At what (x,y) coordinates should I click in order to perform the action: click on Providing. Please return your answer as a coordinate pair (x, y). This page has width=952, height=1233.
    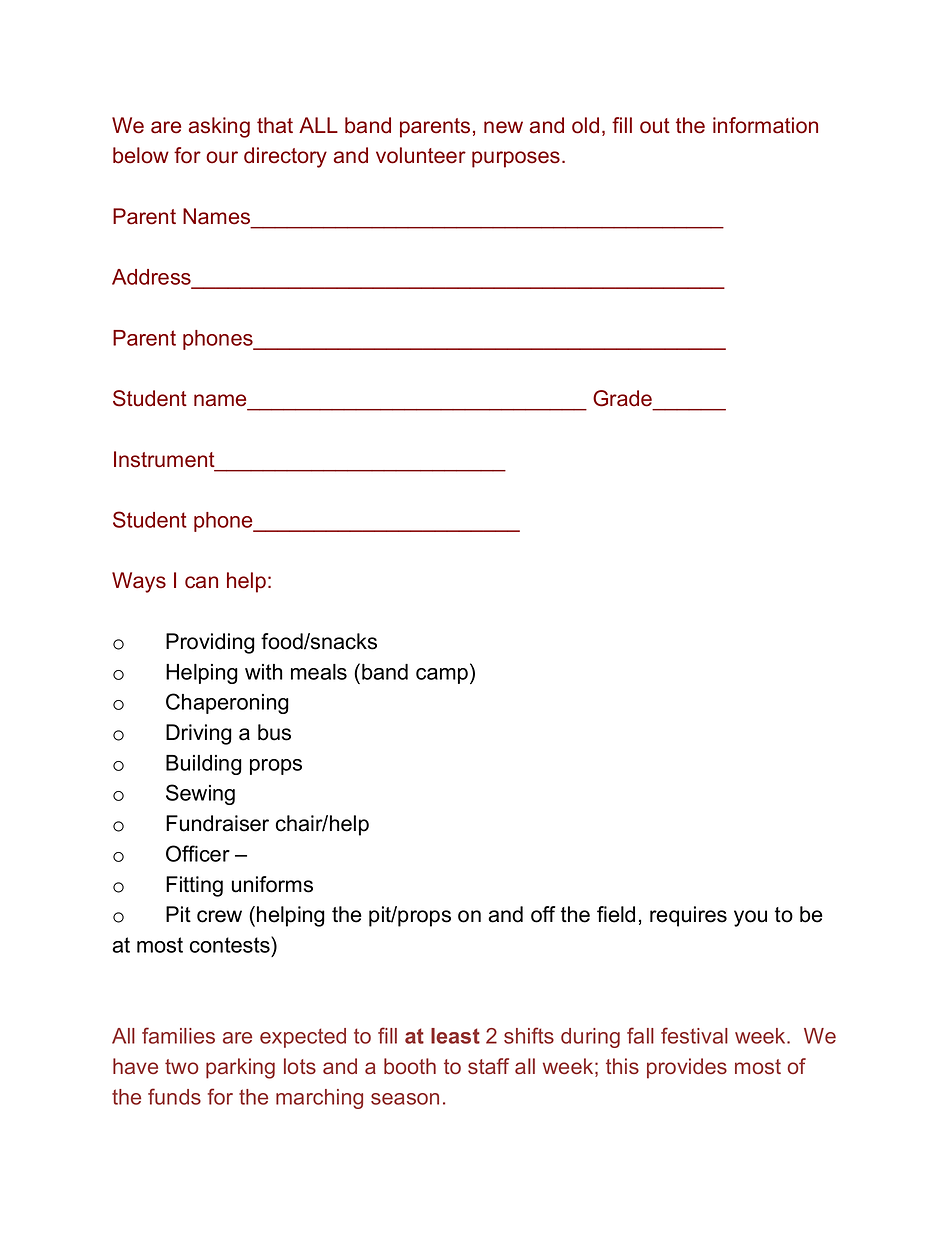
    Looking at the image, I should click on (210, 643).
